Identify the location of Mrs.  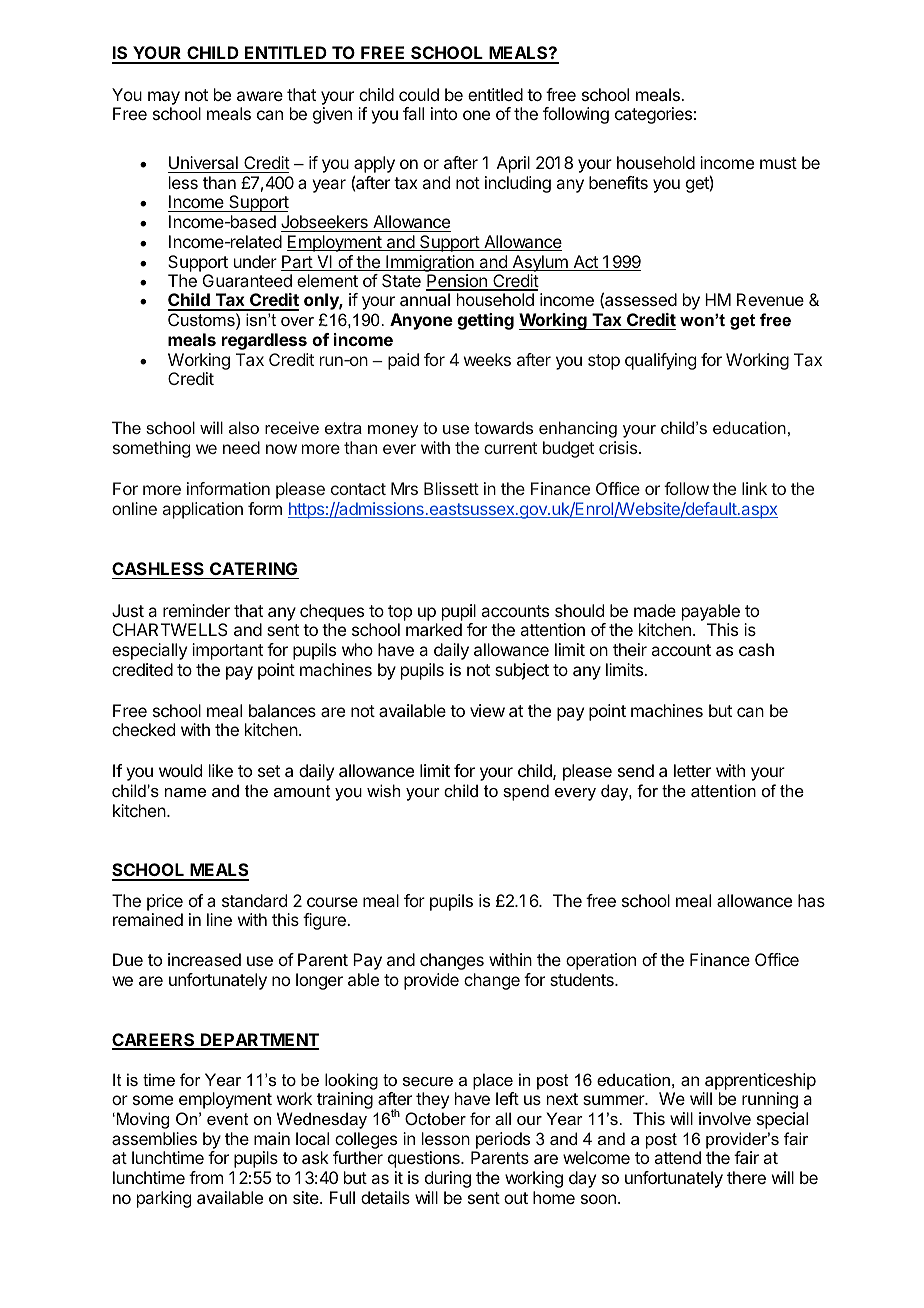
(404, 488).
